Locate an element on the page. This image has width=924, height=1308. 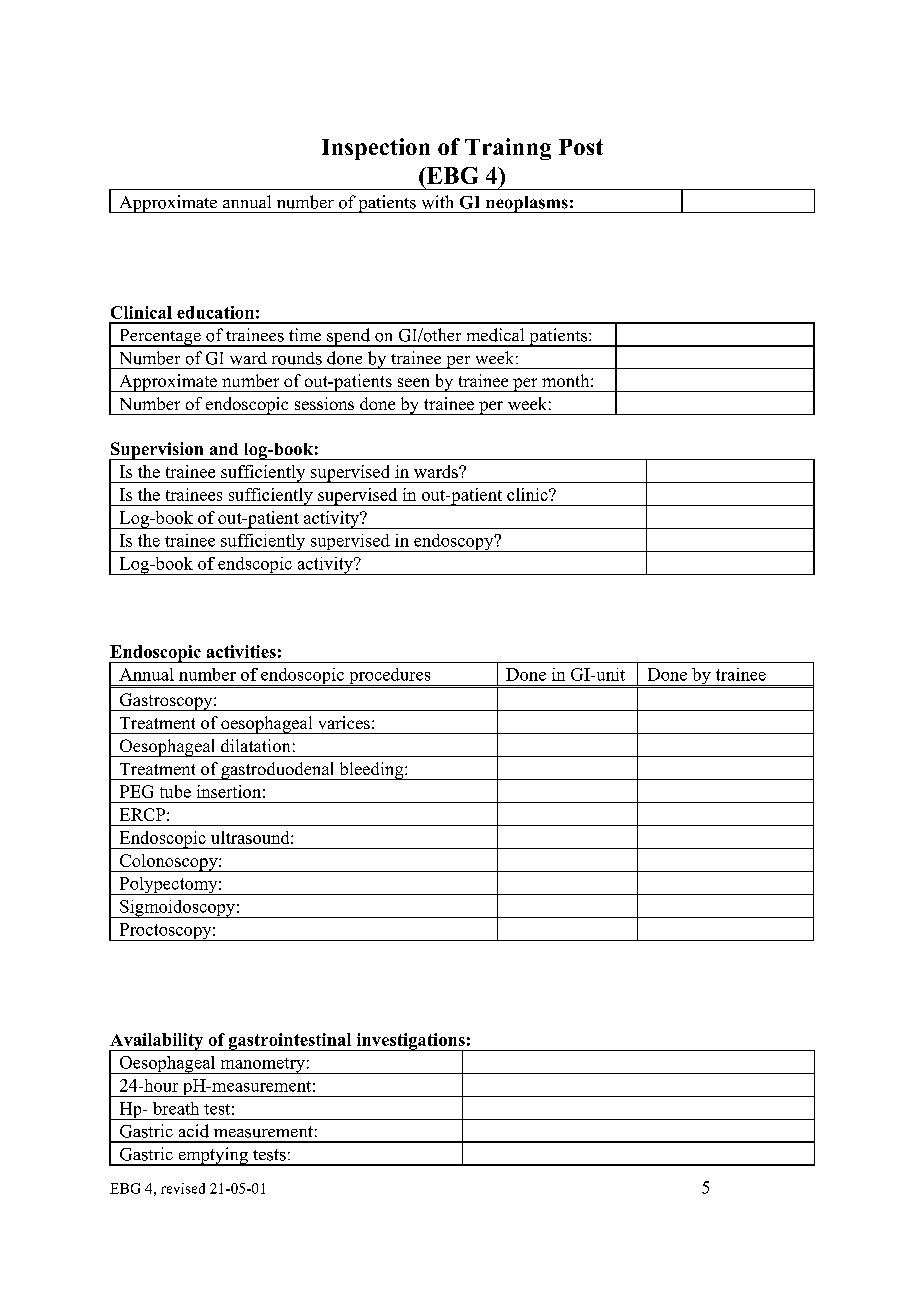
neoplasms is located at coordinates (526, 204).
